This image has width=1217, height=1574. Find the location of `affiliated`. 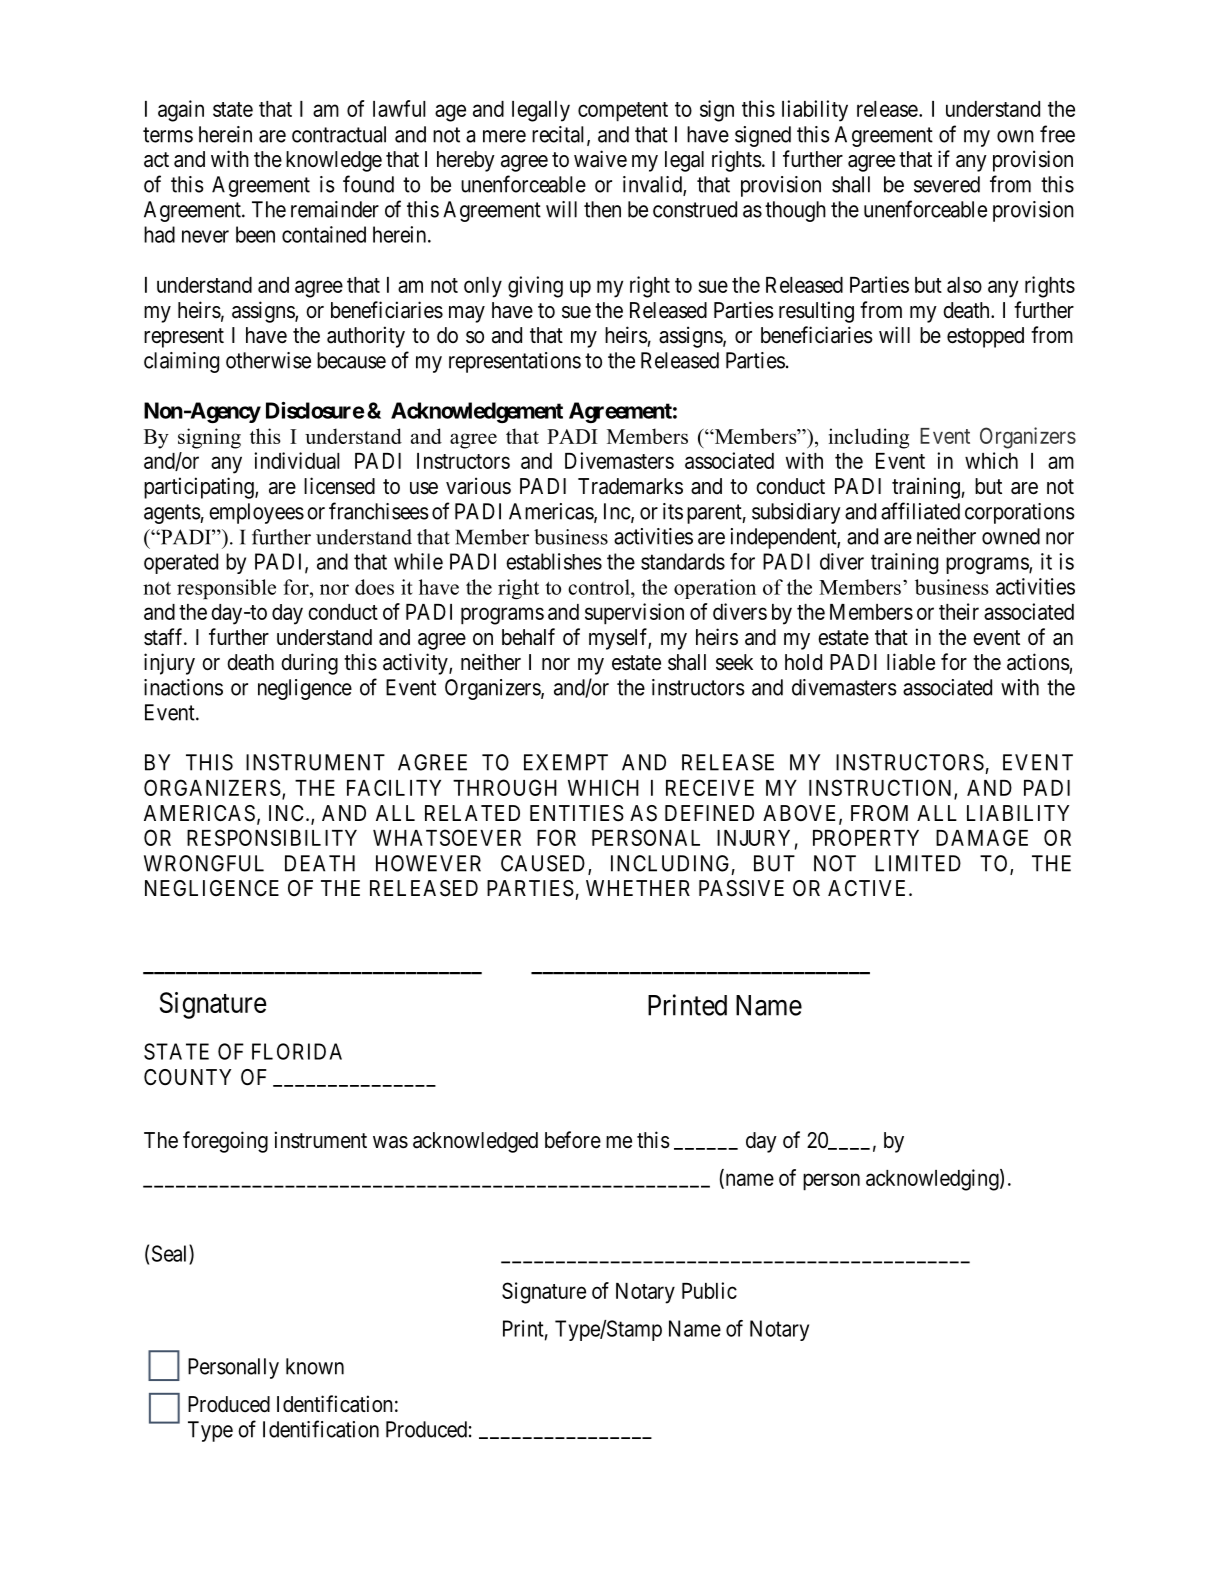

affiliated is located at coordinates (920, 511).
